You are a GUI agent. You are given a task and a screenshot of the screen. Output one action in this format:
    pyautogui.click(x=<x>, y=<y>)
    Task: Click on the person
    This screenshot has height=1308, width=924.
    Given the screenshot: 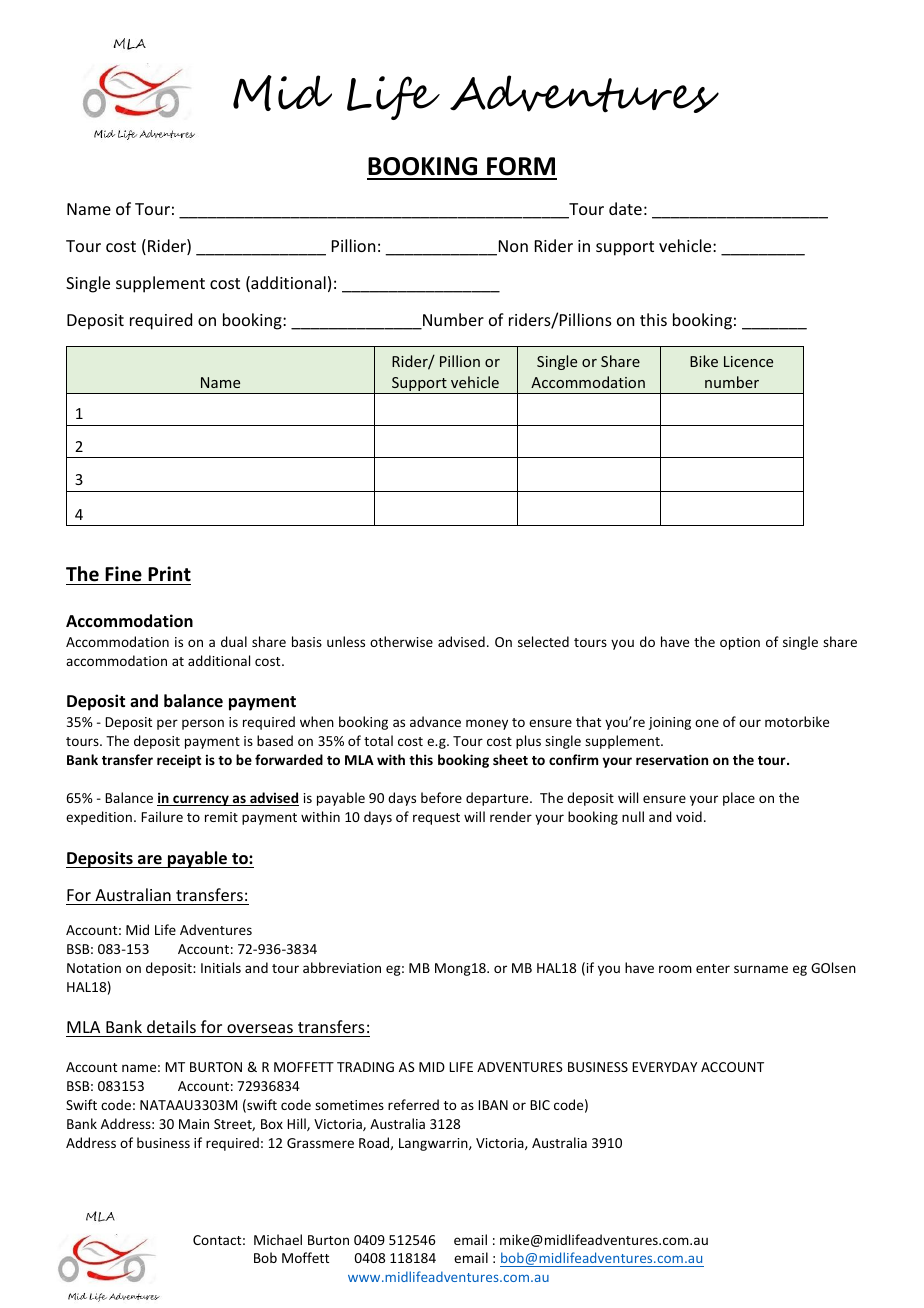 What is the action you would take?
    pyautogui.click(x=203, y=724)
